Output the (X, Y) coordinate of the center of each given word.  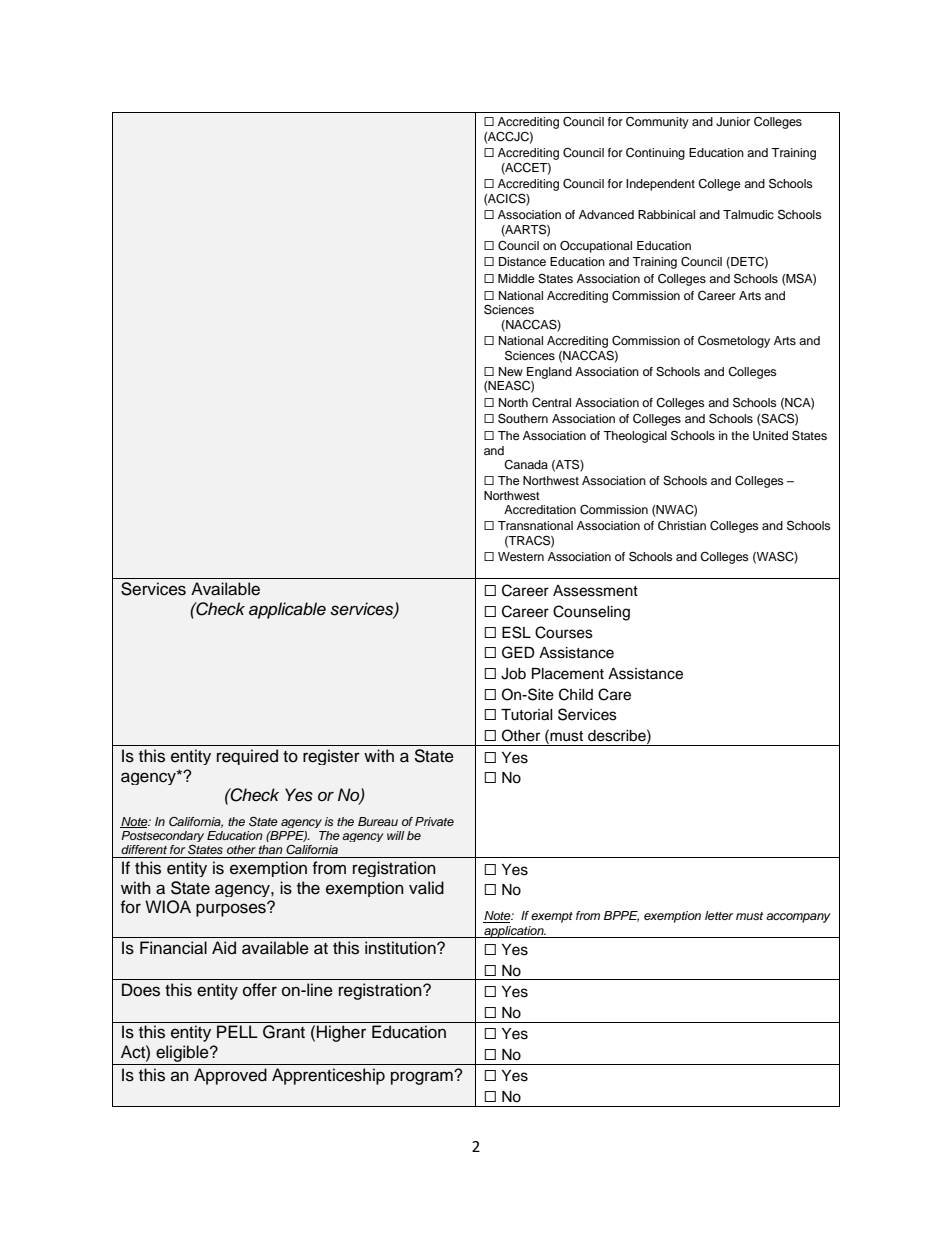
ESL (516, 632)
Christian (682, 526)
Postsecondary (162, 838)
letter (719, 915)
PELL (237, 1031)
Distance (522, 261)
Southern (523, 418)
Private (434, 821)
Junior (733, 122)
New (511, 371)
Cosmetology (734, 342)
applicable (287, 610)
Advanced (606, 214)
